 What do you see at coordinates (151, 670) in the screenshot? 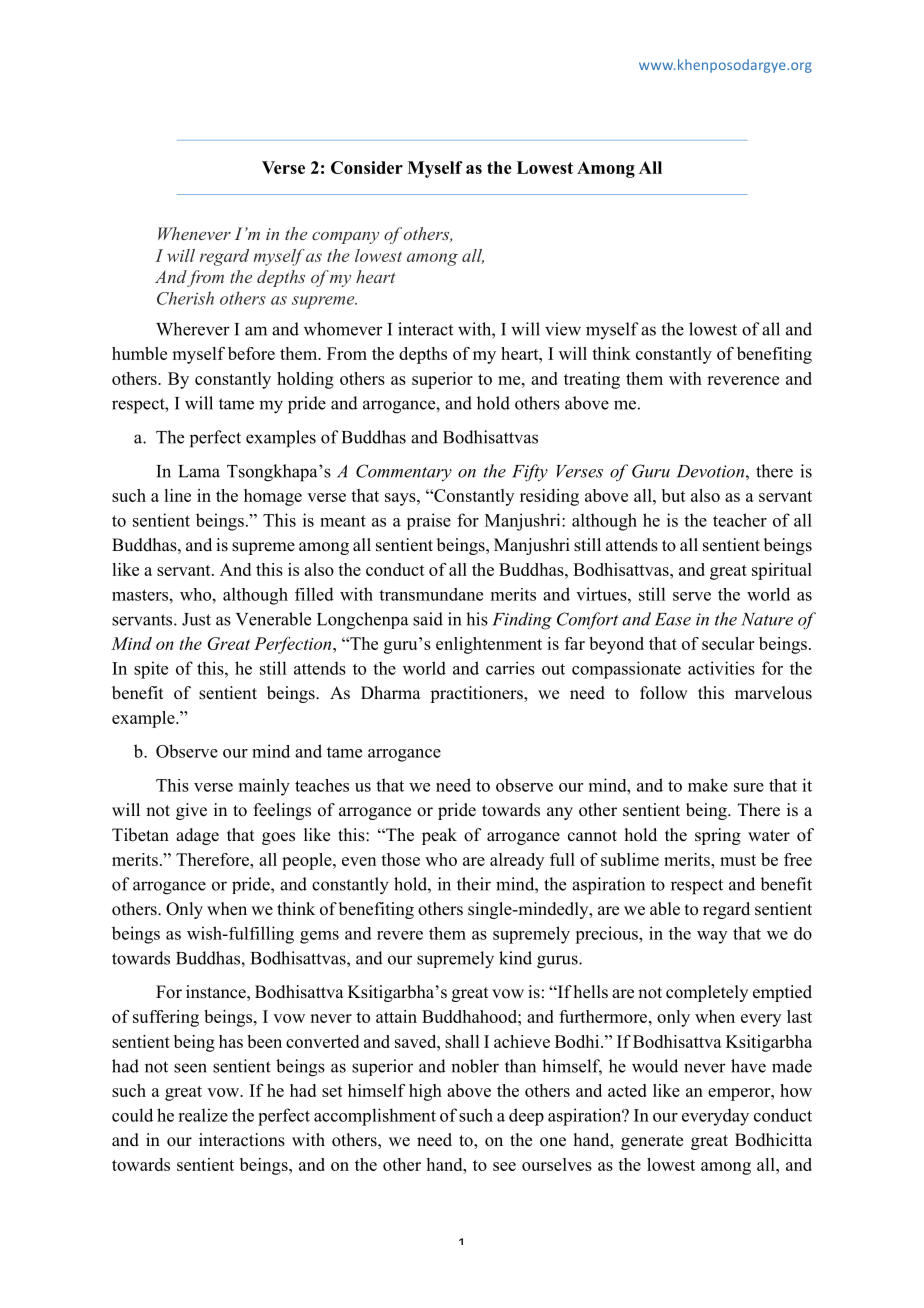
I see `spite` at bounding box center [151, 670].
